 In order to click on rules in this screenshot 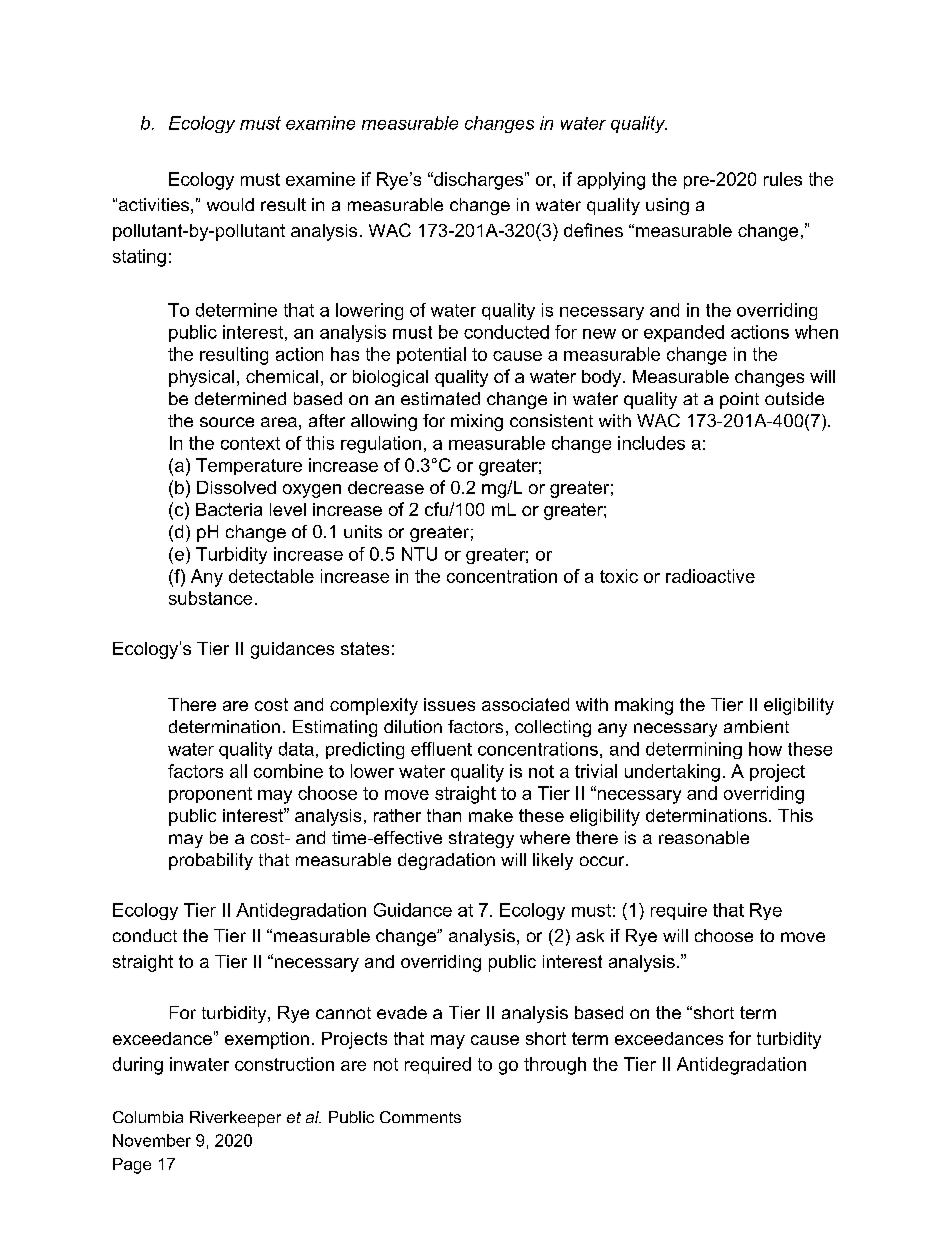, I will do `click(783, 179)`.
